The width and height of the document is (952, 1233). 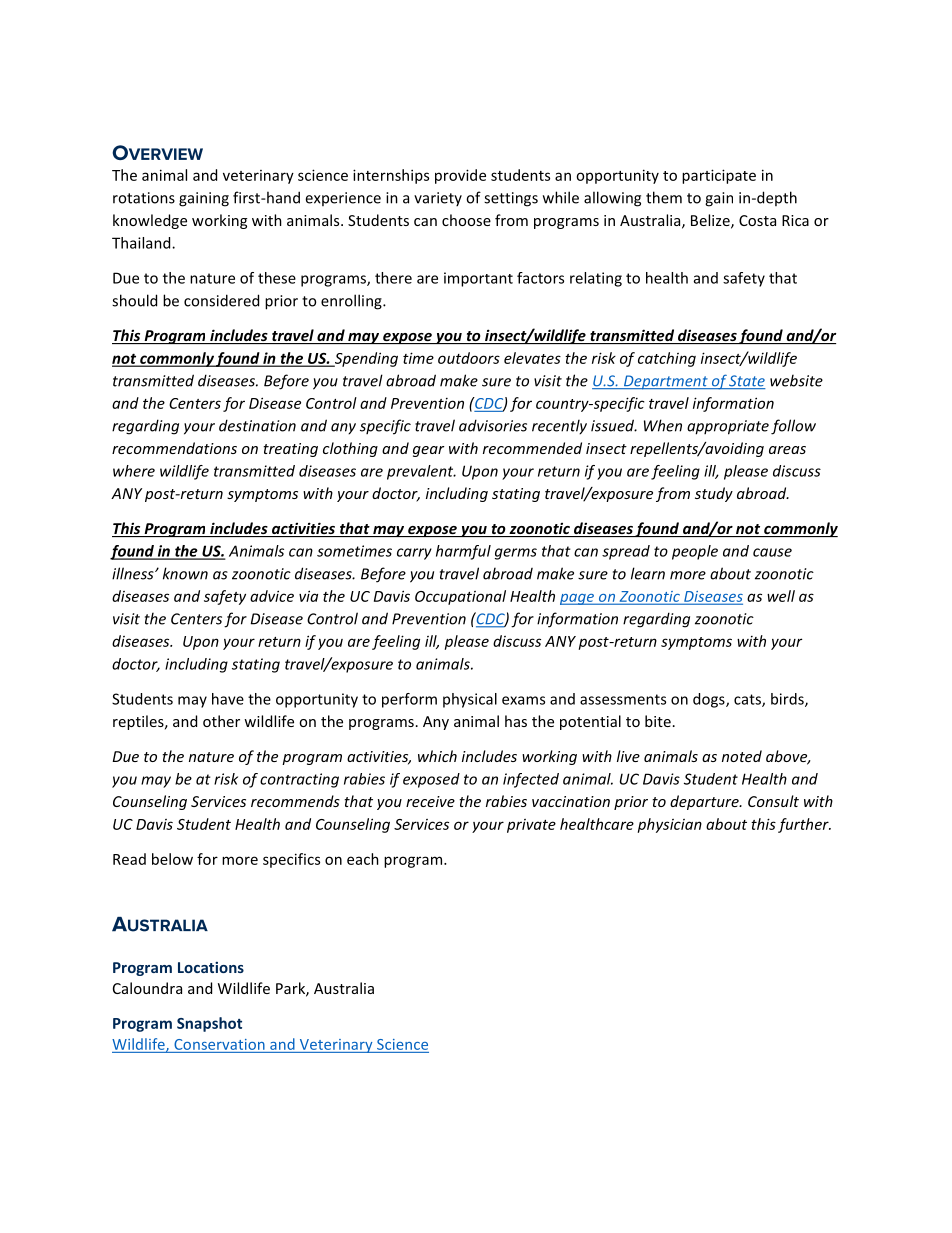 I want to click on which, so click(x=437, y=756).
